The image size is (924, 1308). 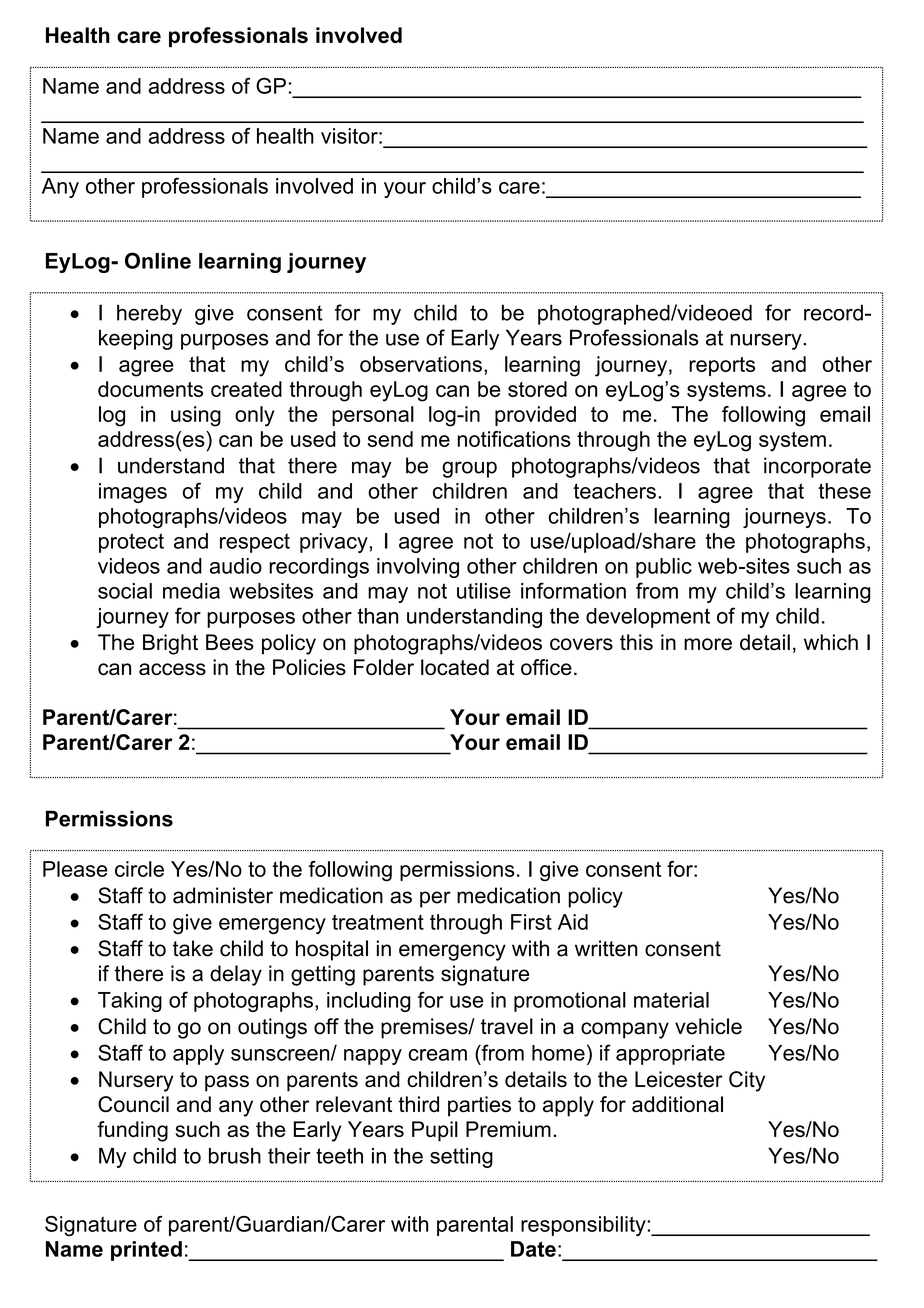 I want to click on hereby, so click(x=149, y=314).
